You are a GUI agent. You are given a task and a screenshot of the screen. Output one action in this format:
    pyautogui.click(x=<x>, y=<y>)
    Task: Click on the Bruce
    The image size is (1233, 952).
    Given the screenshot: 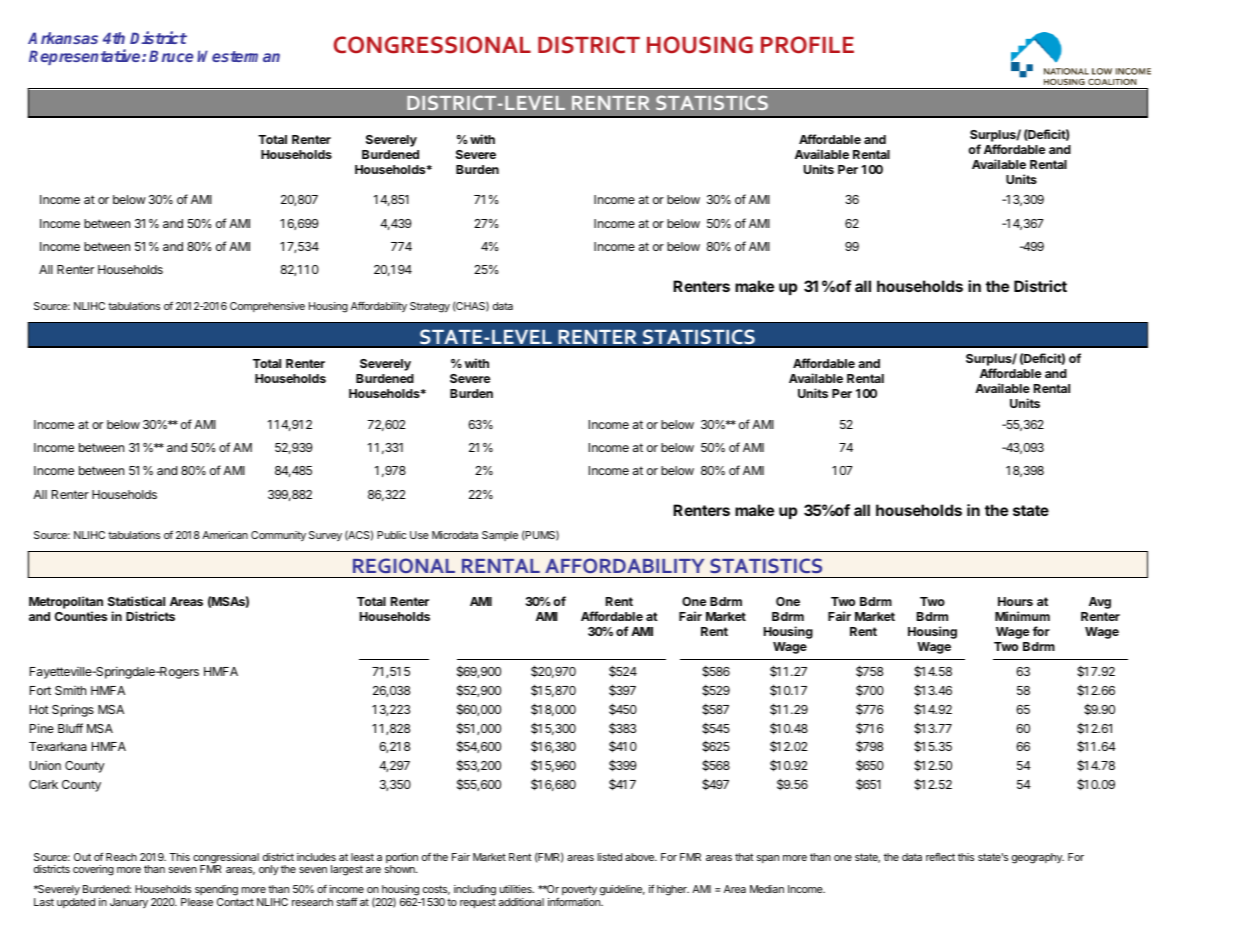 What is the action you would take?
    pyautogui.click(x=171, y=56)
